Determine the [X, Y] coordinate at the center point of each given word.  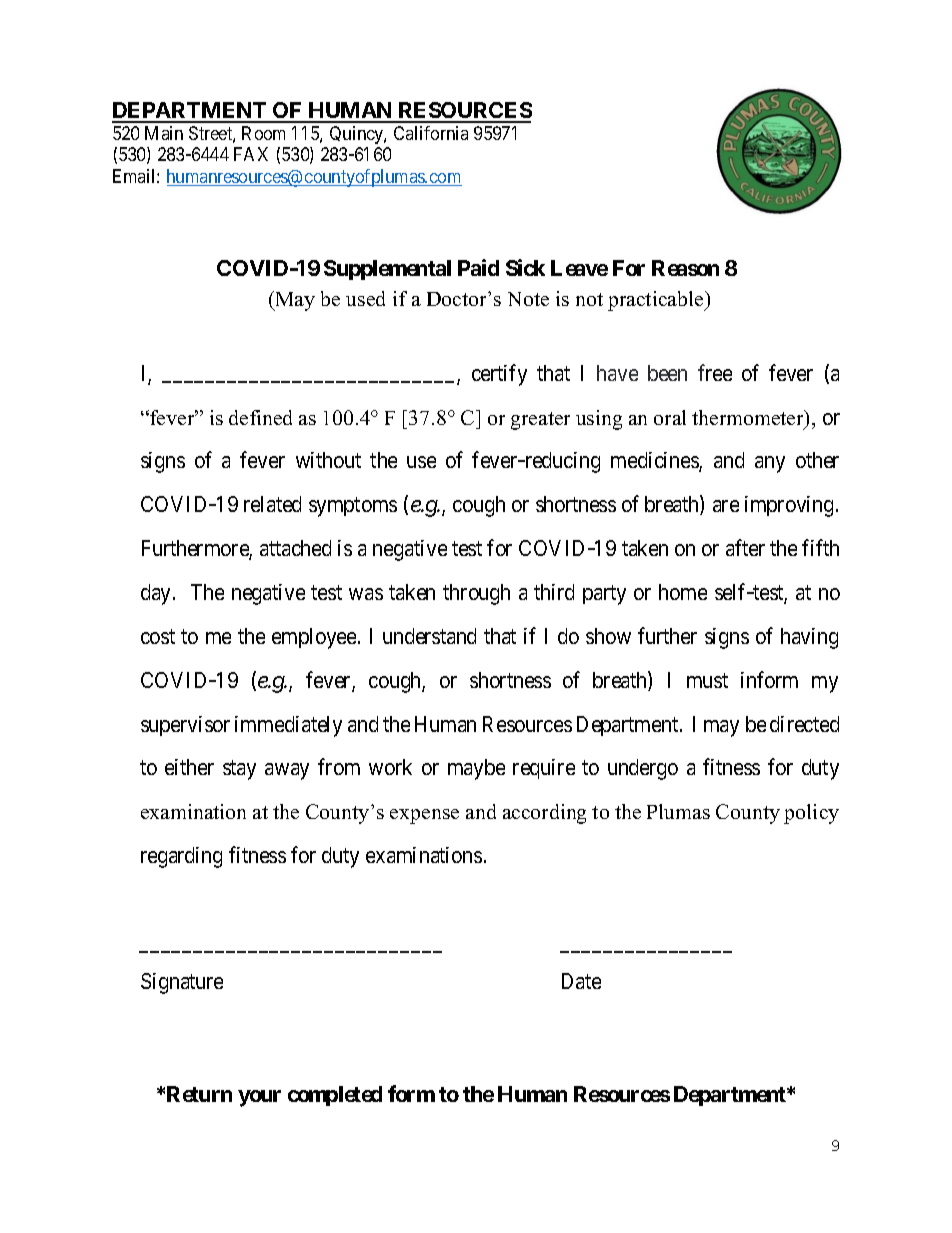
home [683, 592]
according [544, 814]
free [715, 372]
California [431, 133]
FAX [251, 154]
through [476, 594]
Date [581, 981]
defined [260, 417]
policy [811, 814]
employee [314, 638]
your [259, 1098]
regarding [181, 857]
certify [499, 375]
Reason [685, 268]
